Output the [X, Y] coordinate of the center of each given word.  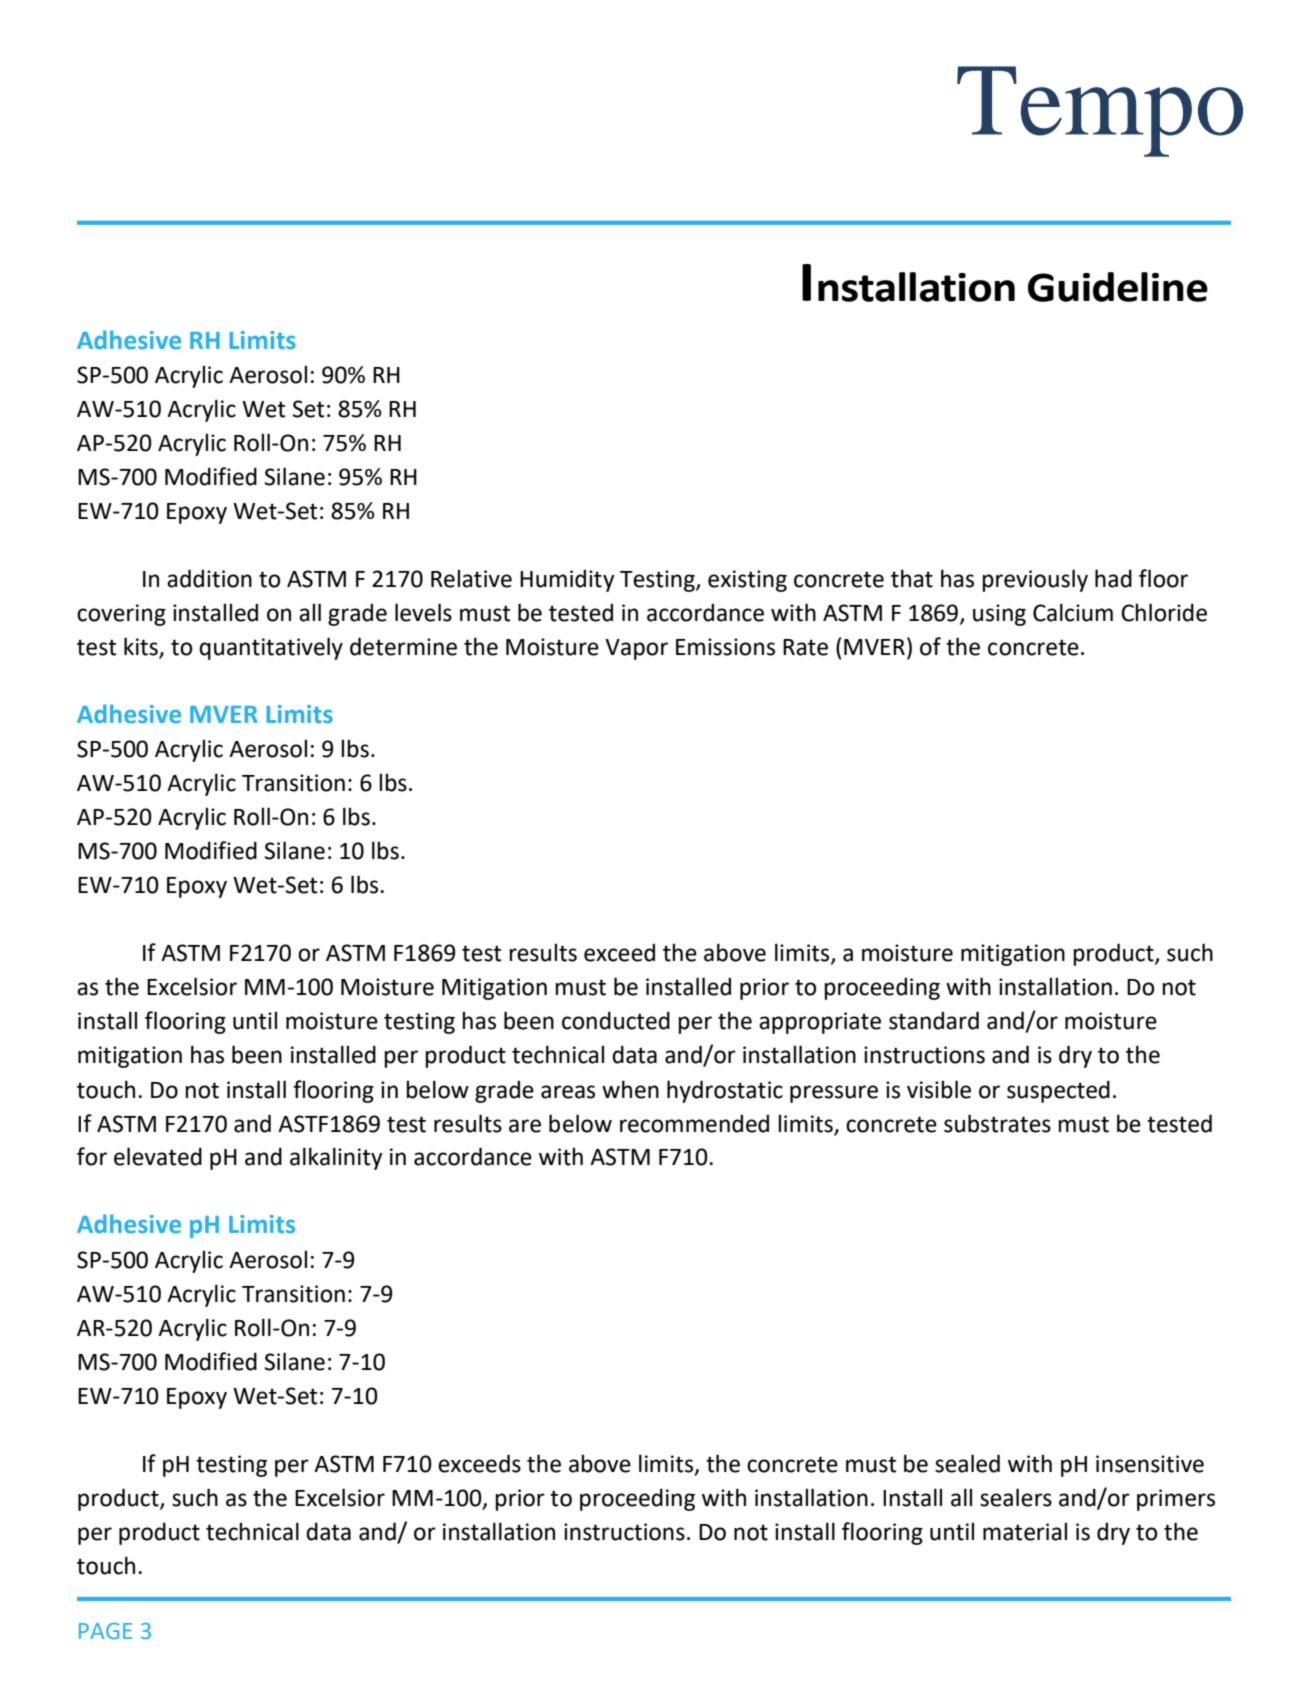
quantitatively [271, 648]
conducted [616, 1020]
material [1025, 1531]
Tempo [1100, 111]
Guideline [1118, 287]
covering [121, 615]
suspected [1058, 1091]
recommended [694, 1123]
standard [934, 1020]
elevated [158, 1156]
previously [1035, 580]
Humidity [567, 580]
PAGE [105, 1631]
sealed [967, 1463]
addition [209, 578]
